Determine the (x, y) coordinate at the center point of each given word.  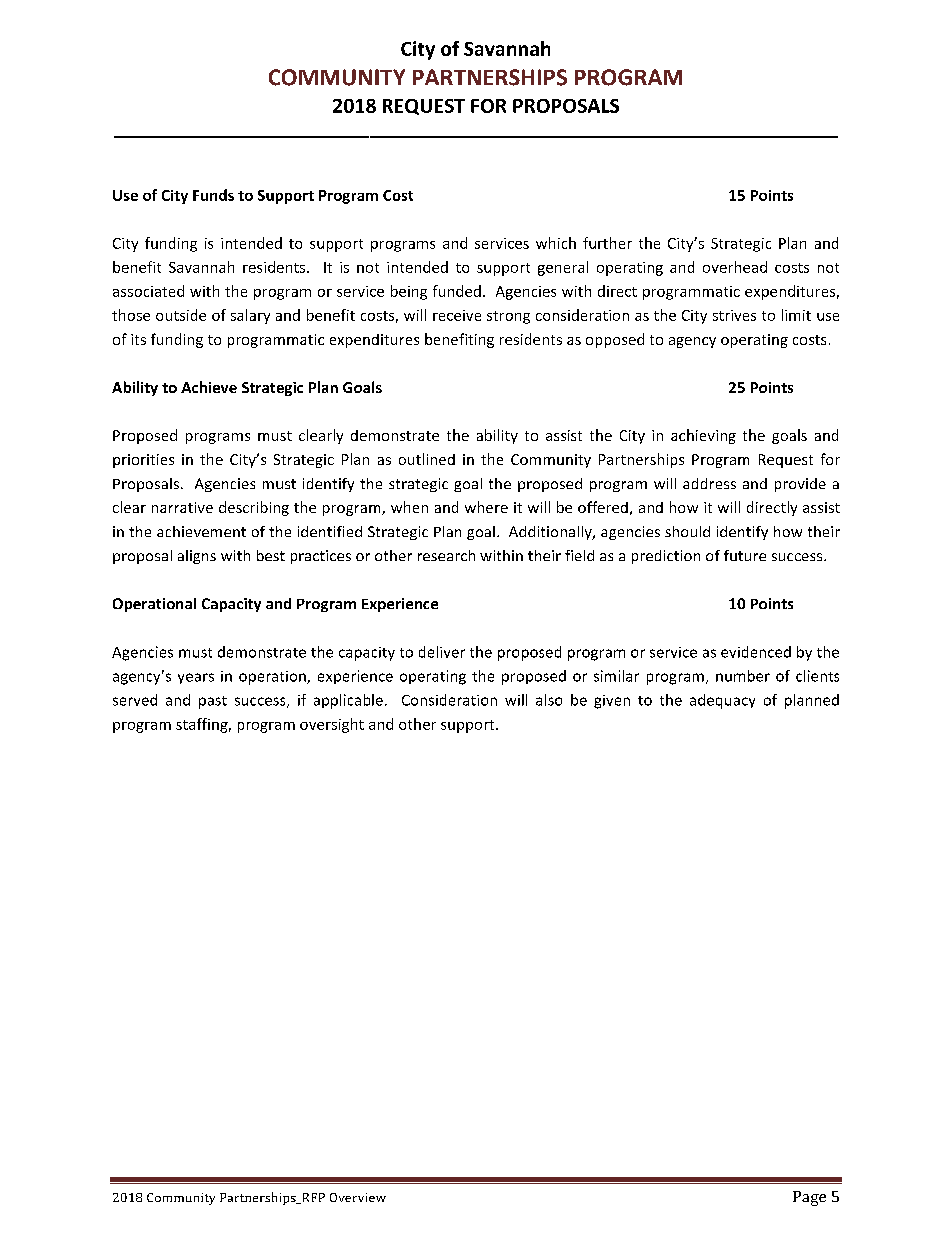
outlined (427, 459)
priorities (143, 461)
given (612, 702)
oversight (332, 725)
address (709, 483)
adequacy (722, 701)
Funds (213, 195)
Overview (358, 1197)
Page (809, 1198)
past (213, 702)
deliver (442, 652)
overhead (735, 267)
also (549, 700)
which (556, 243)
